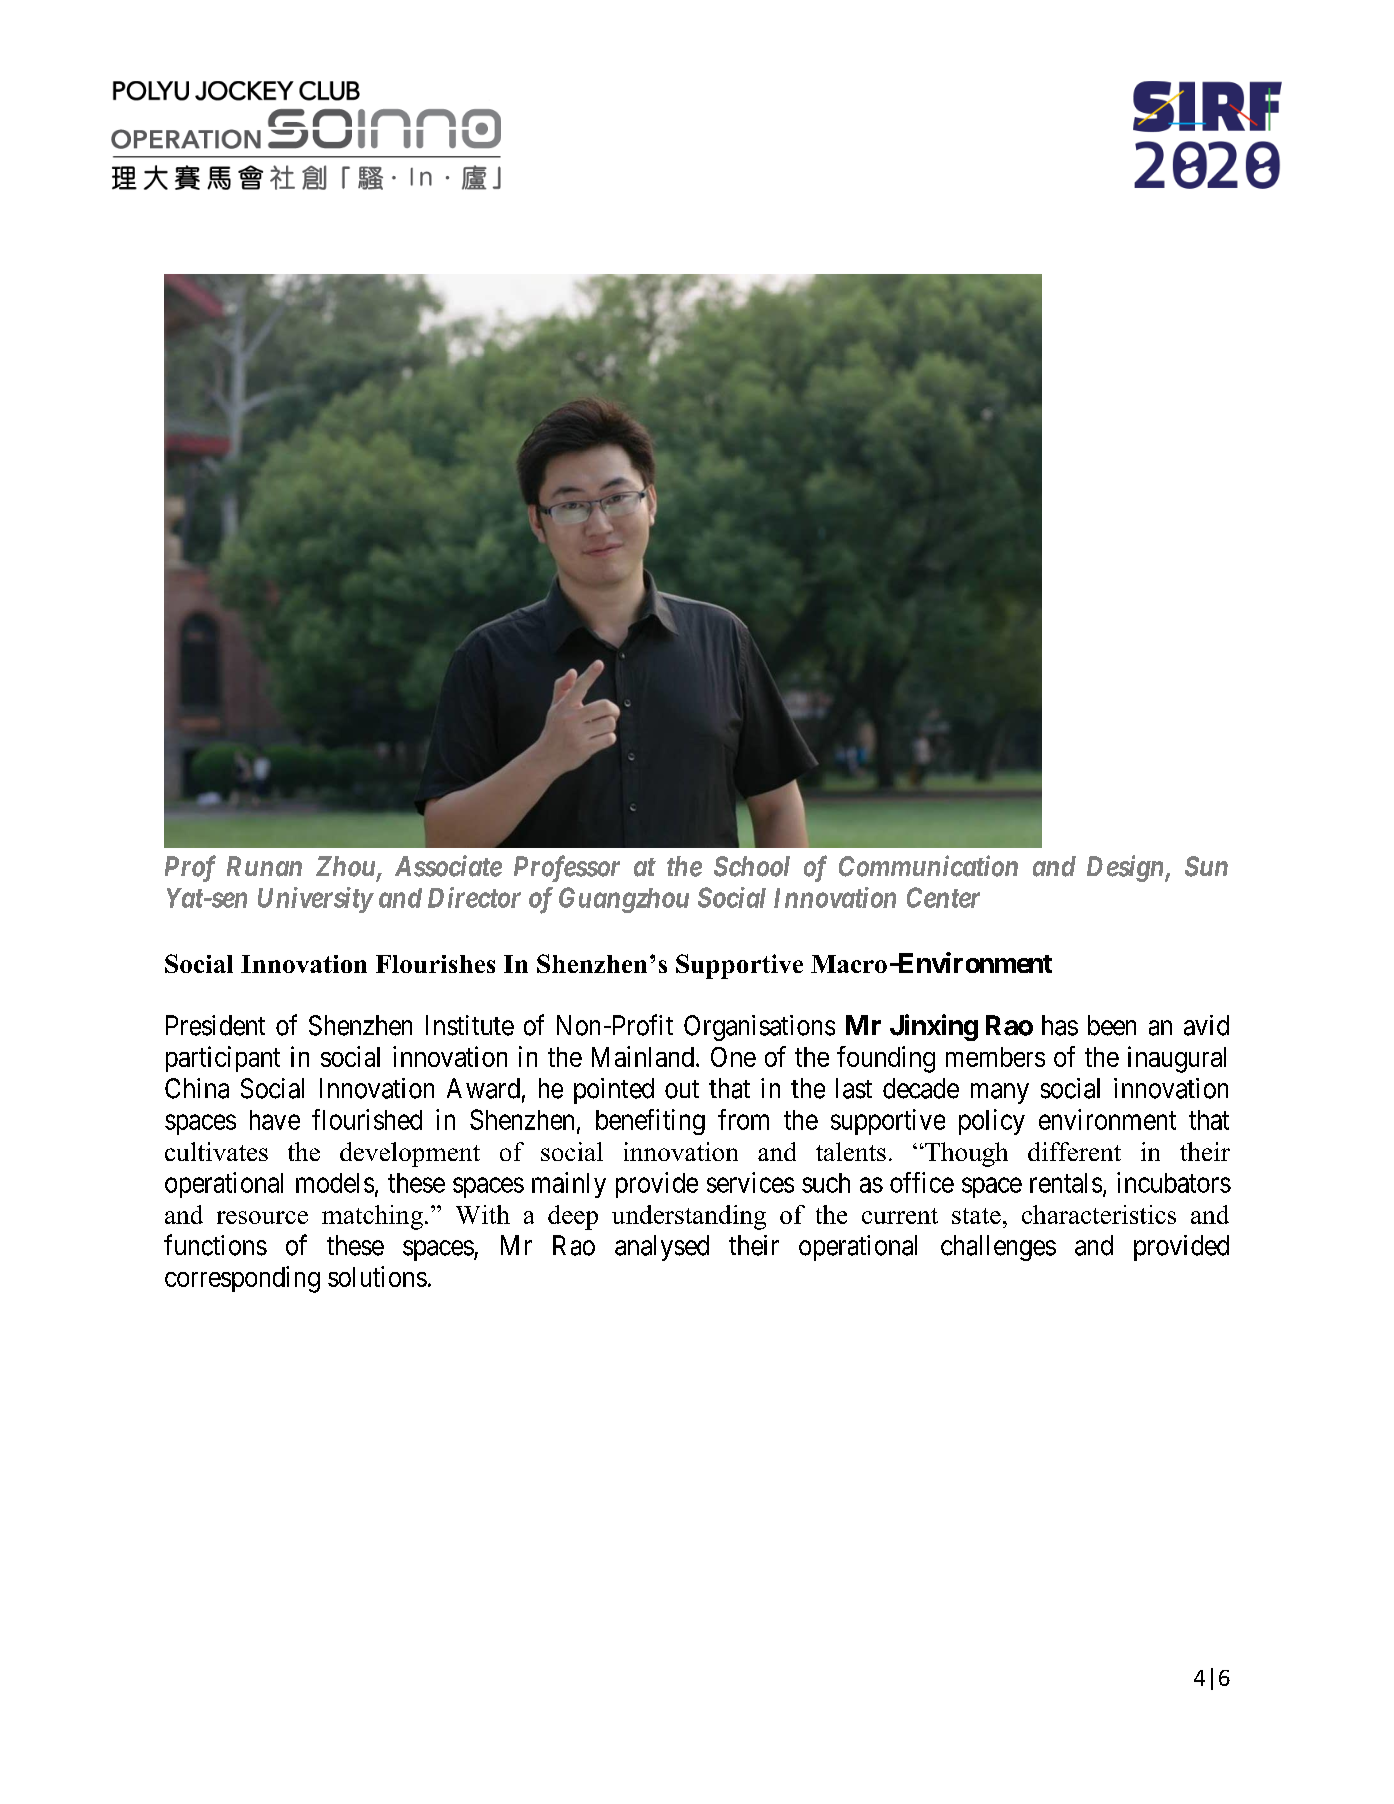  I want to click on Organisations, so click(759, 1028).
